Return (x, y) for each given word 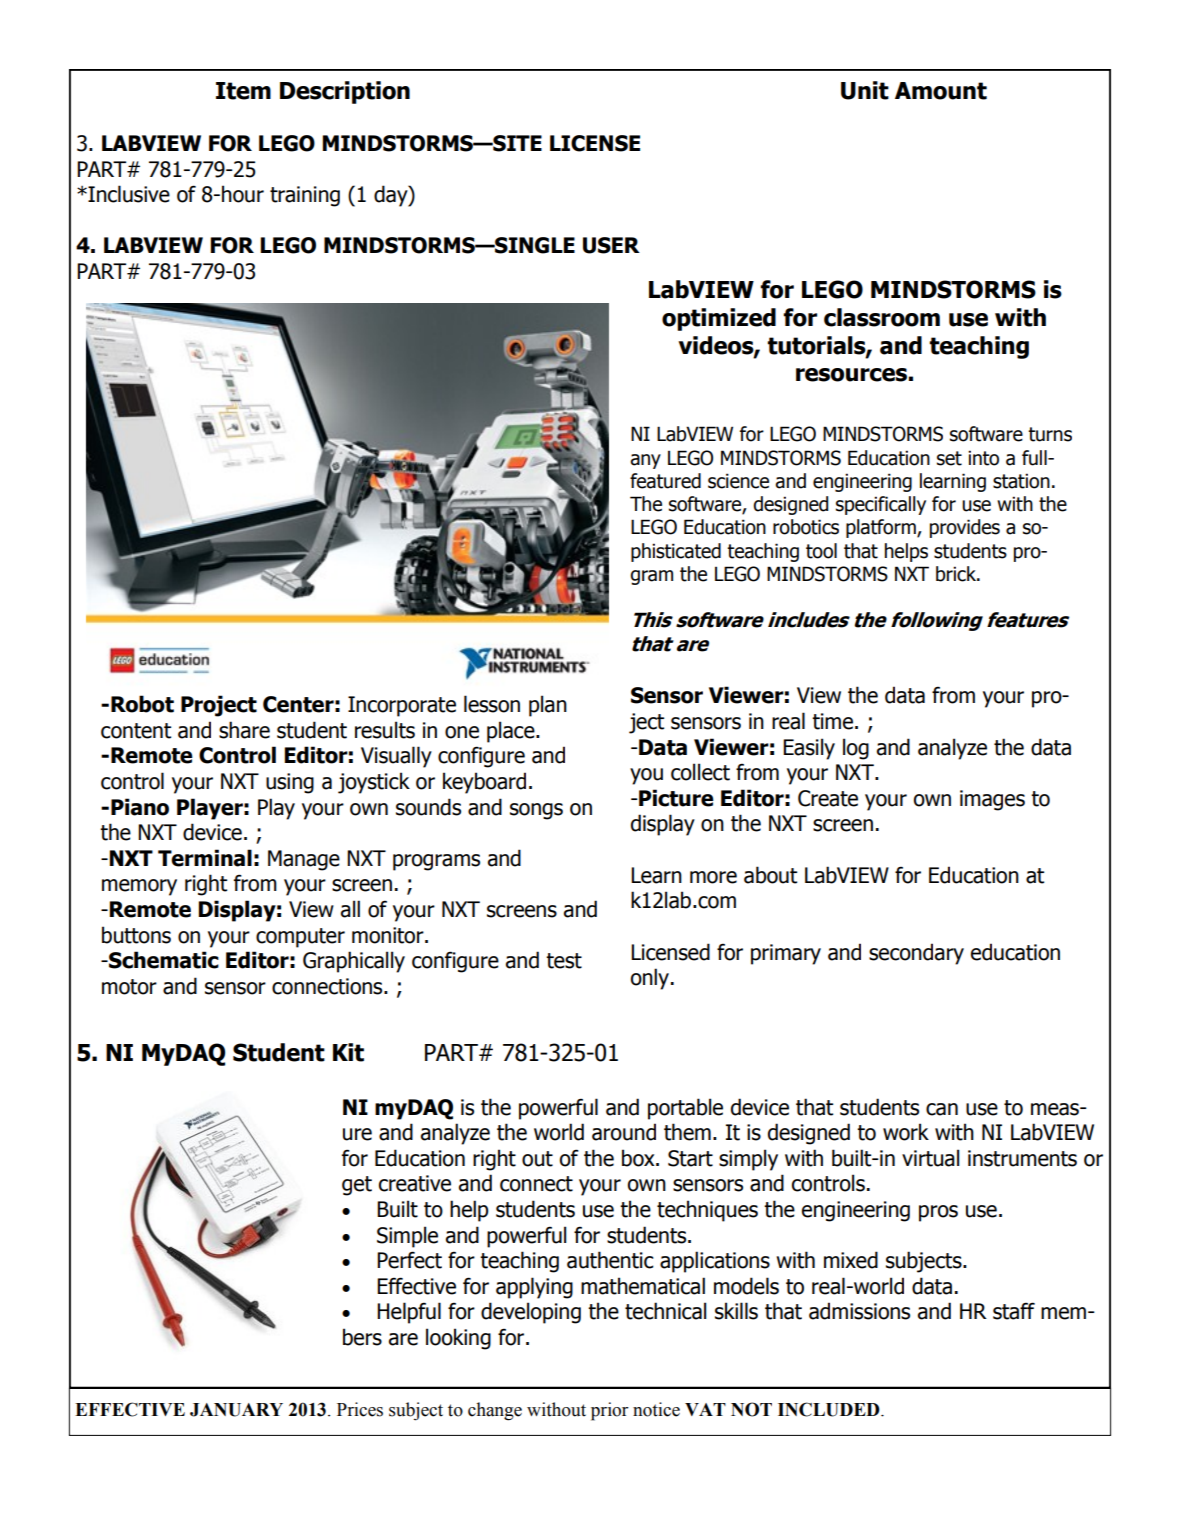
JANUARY (236, 1410)
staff (1014, 1311)
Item (243, 91)
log (856, 749)
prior (610, 1411)
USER (611, 245)
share (244, 730)
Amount (941, 91)
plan (548, 706)
